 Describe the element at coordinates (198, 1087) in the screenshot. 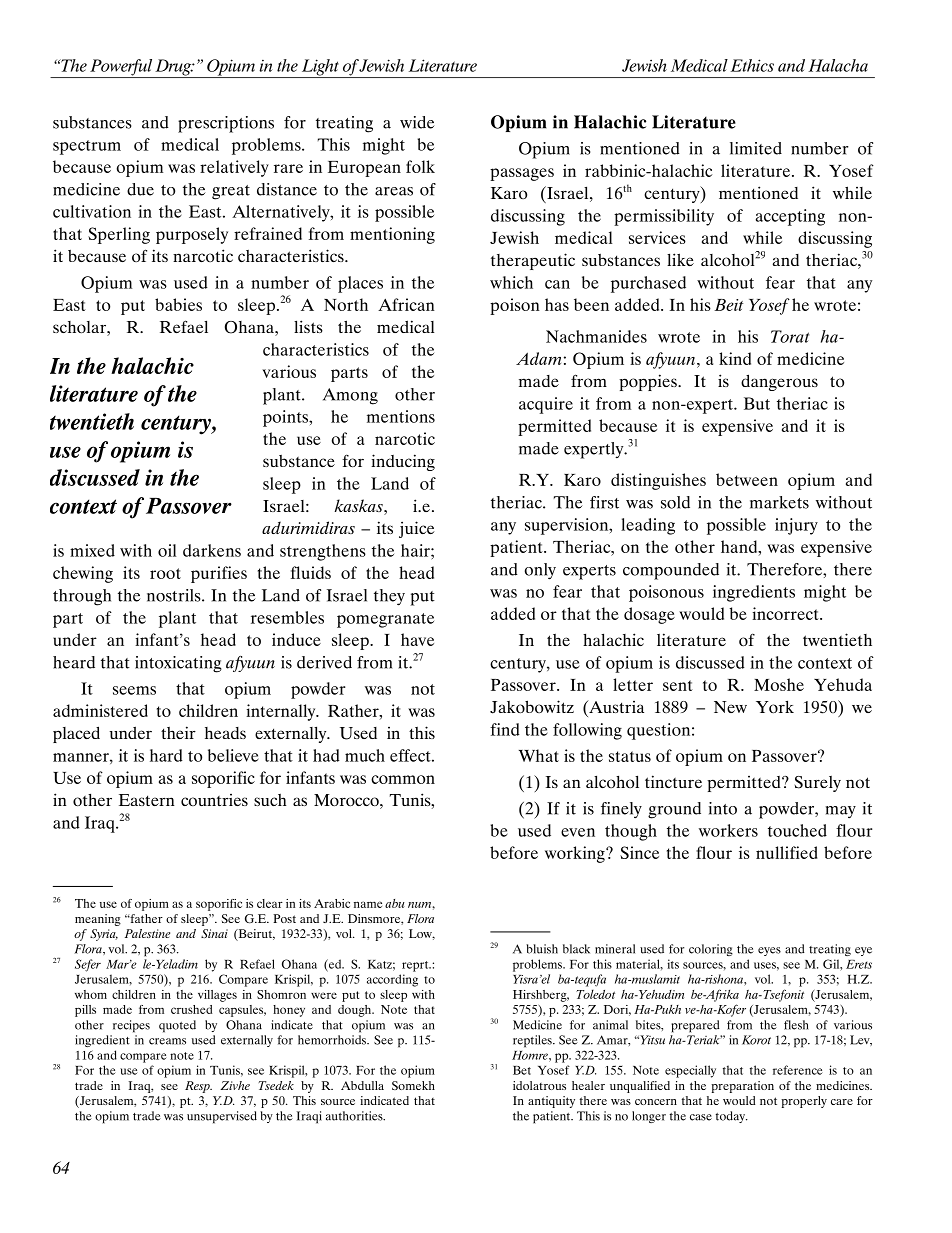

I see `Resp` at that location.
